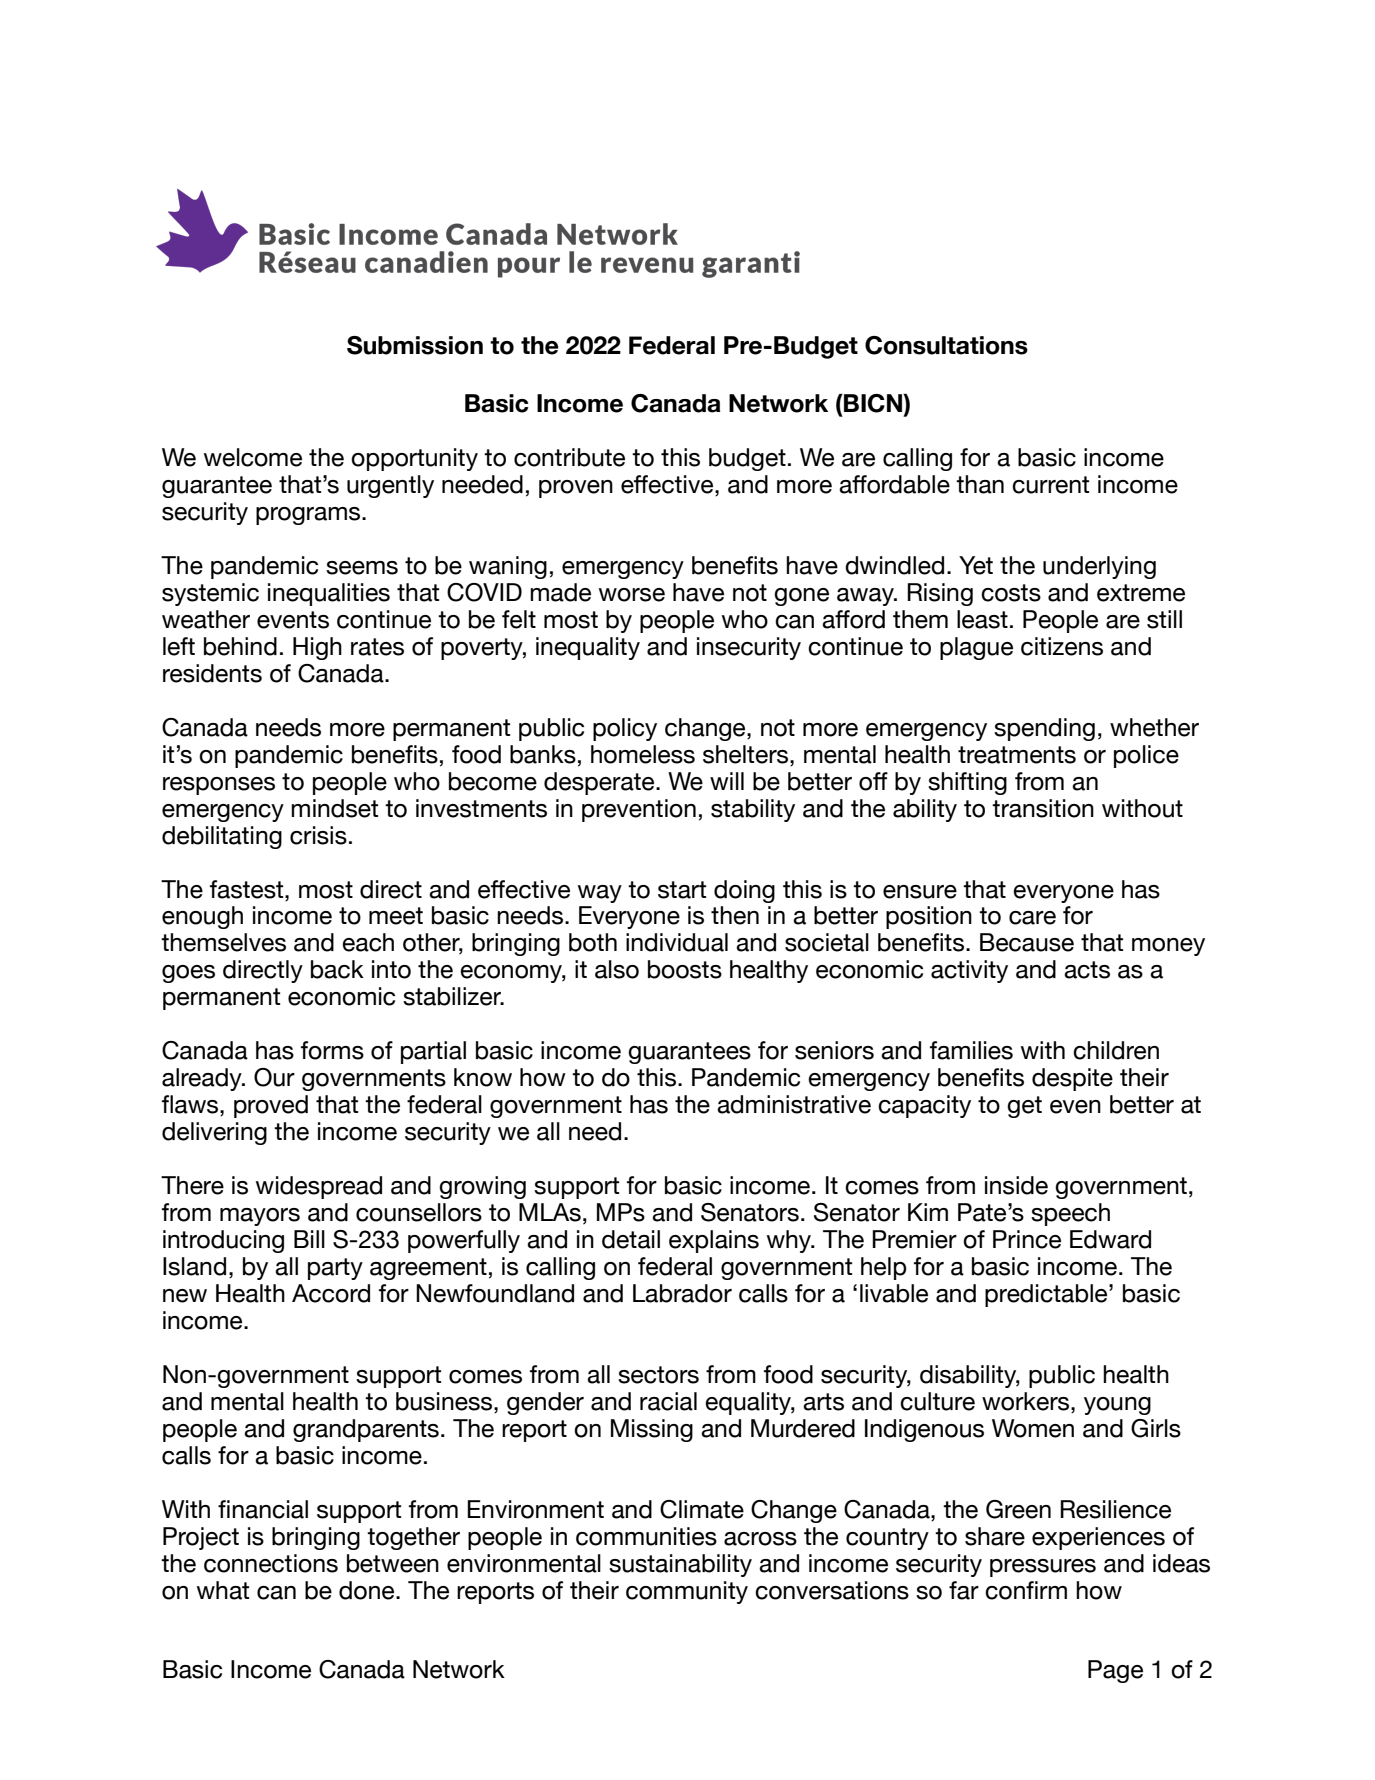 The image size is (1375, 1780). What do you see at coordinates (569, 457) in the image?
I see `contribute` at bounding box center [569, 457].
